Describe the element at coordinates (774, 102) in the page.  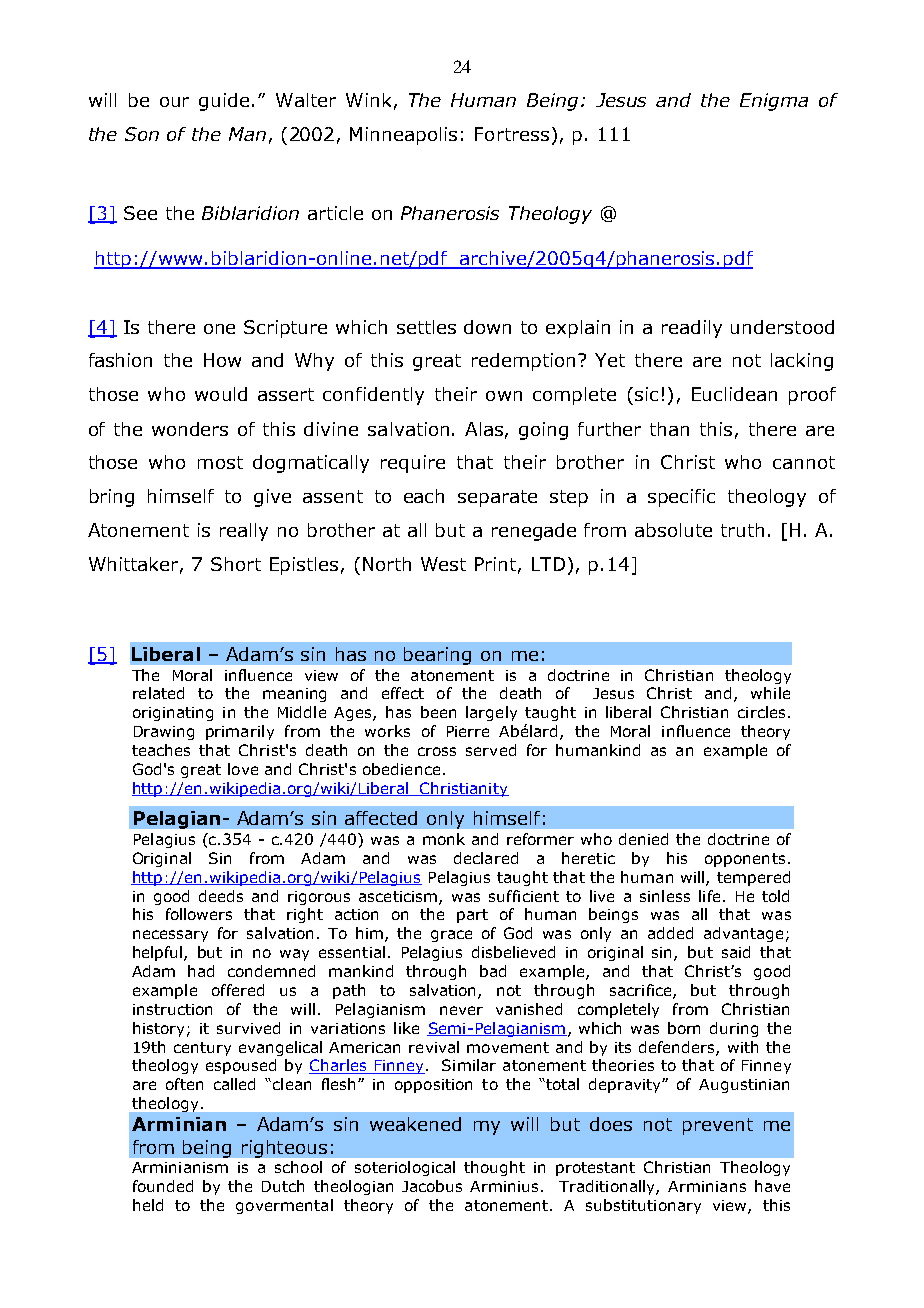
I see `Enigma` at that location.
